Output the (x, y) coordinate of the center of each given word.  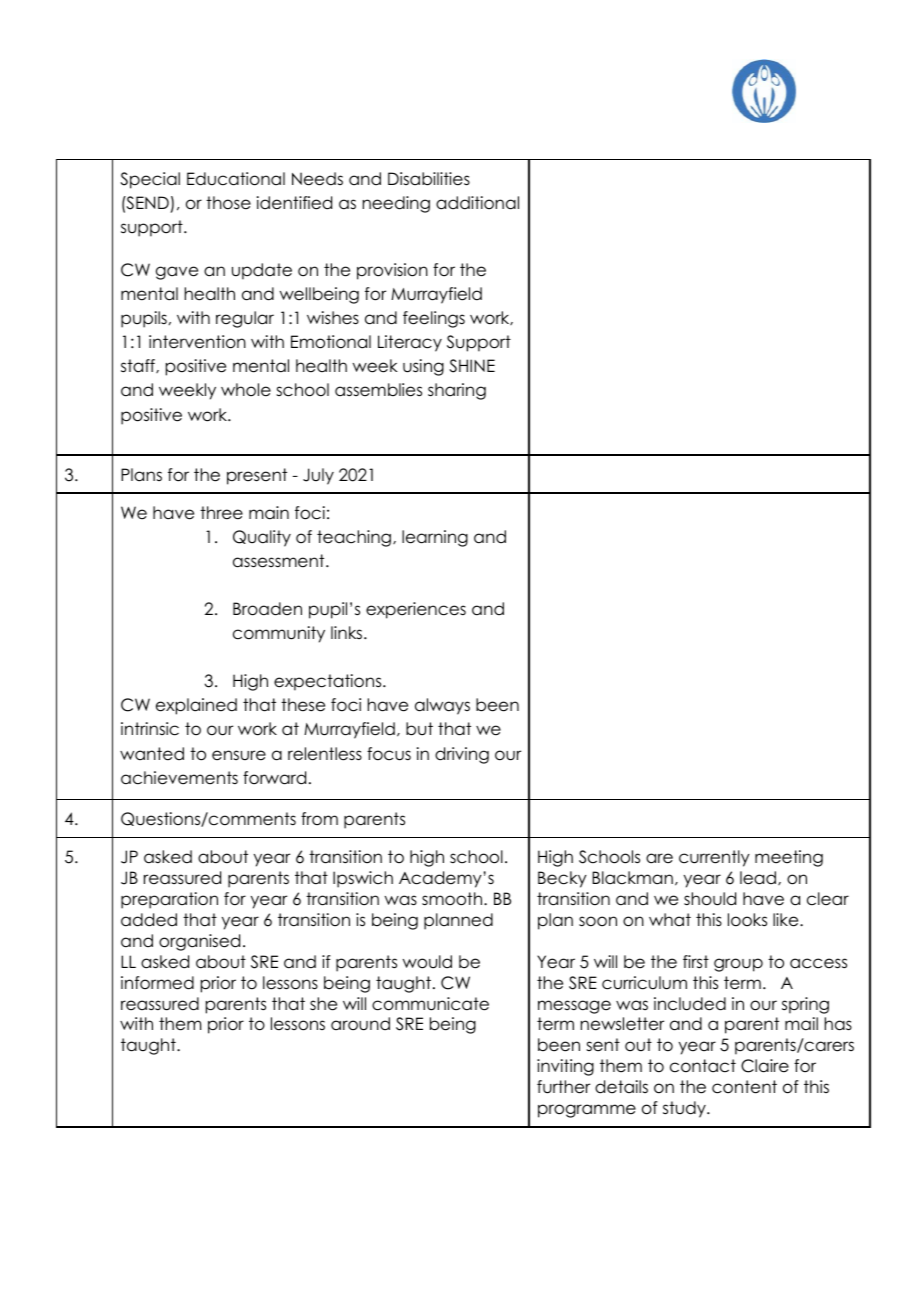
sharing (457, 391)
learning (435, 538)
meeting (789, 858)
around (360, 1024)
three (221, 513)
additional (477, 203)
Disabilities (429, 179)
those (228, 203)
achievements (179, 778)
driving (462, 755)
